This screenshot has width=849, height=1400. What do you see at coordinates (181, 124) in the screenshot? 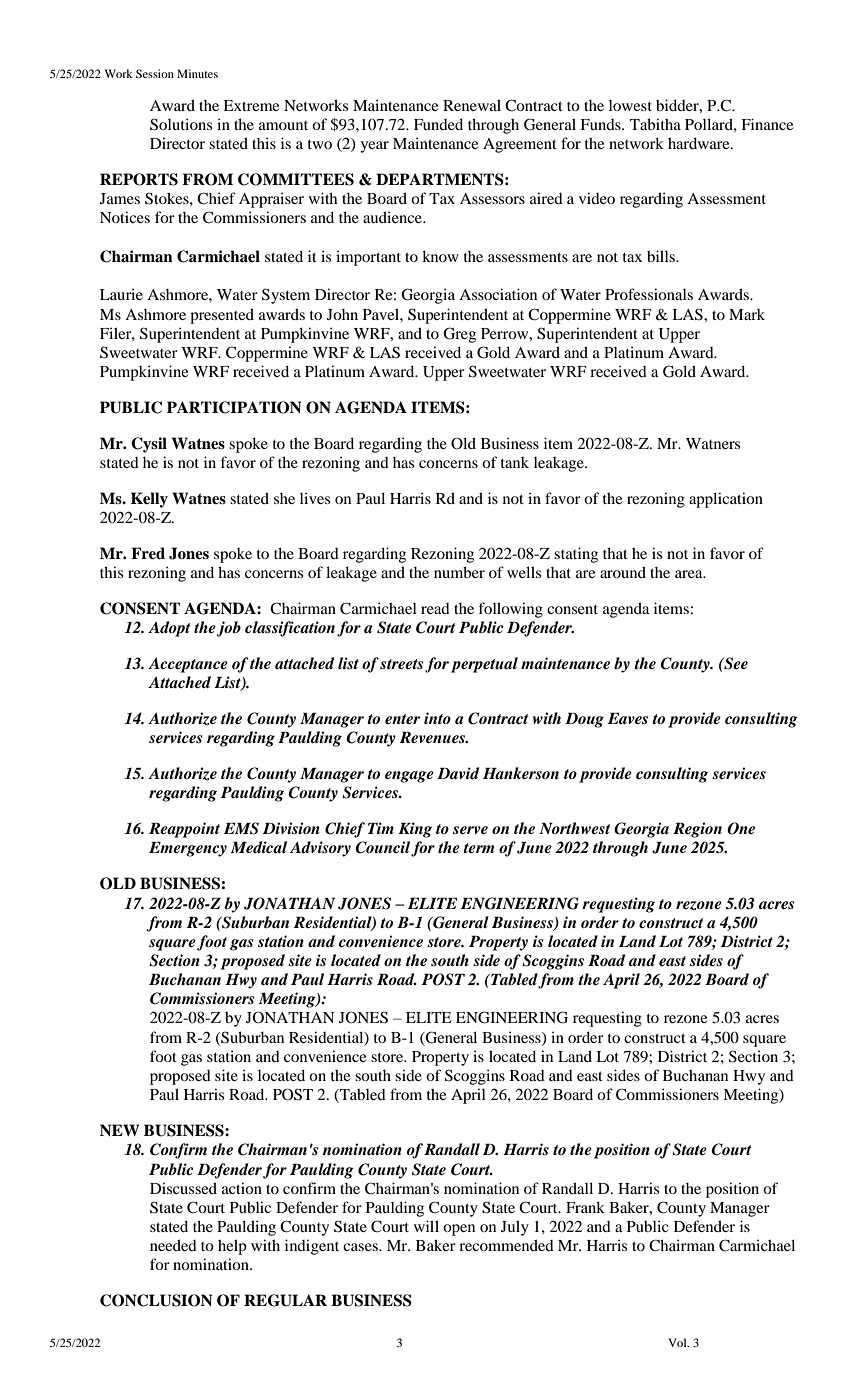
I see `Solutions` at bounding box center [181, 124].
